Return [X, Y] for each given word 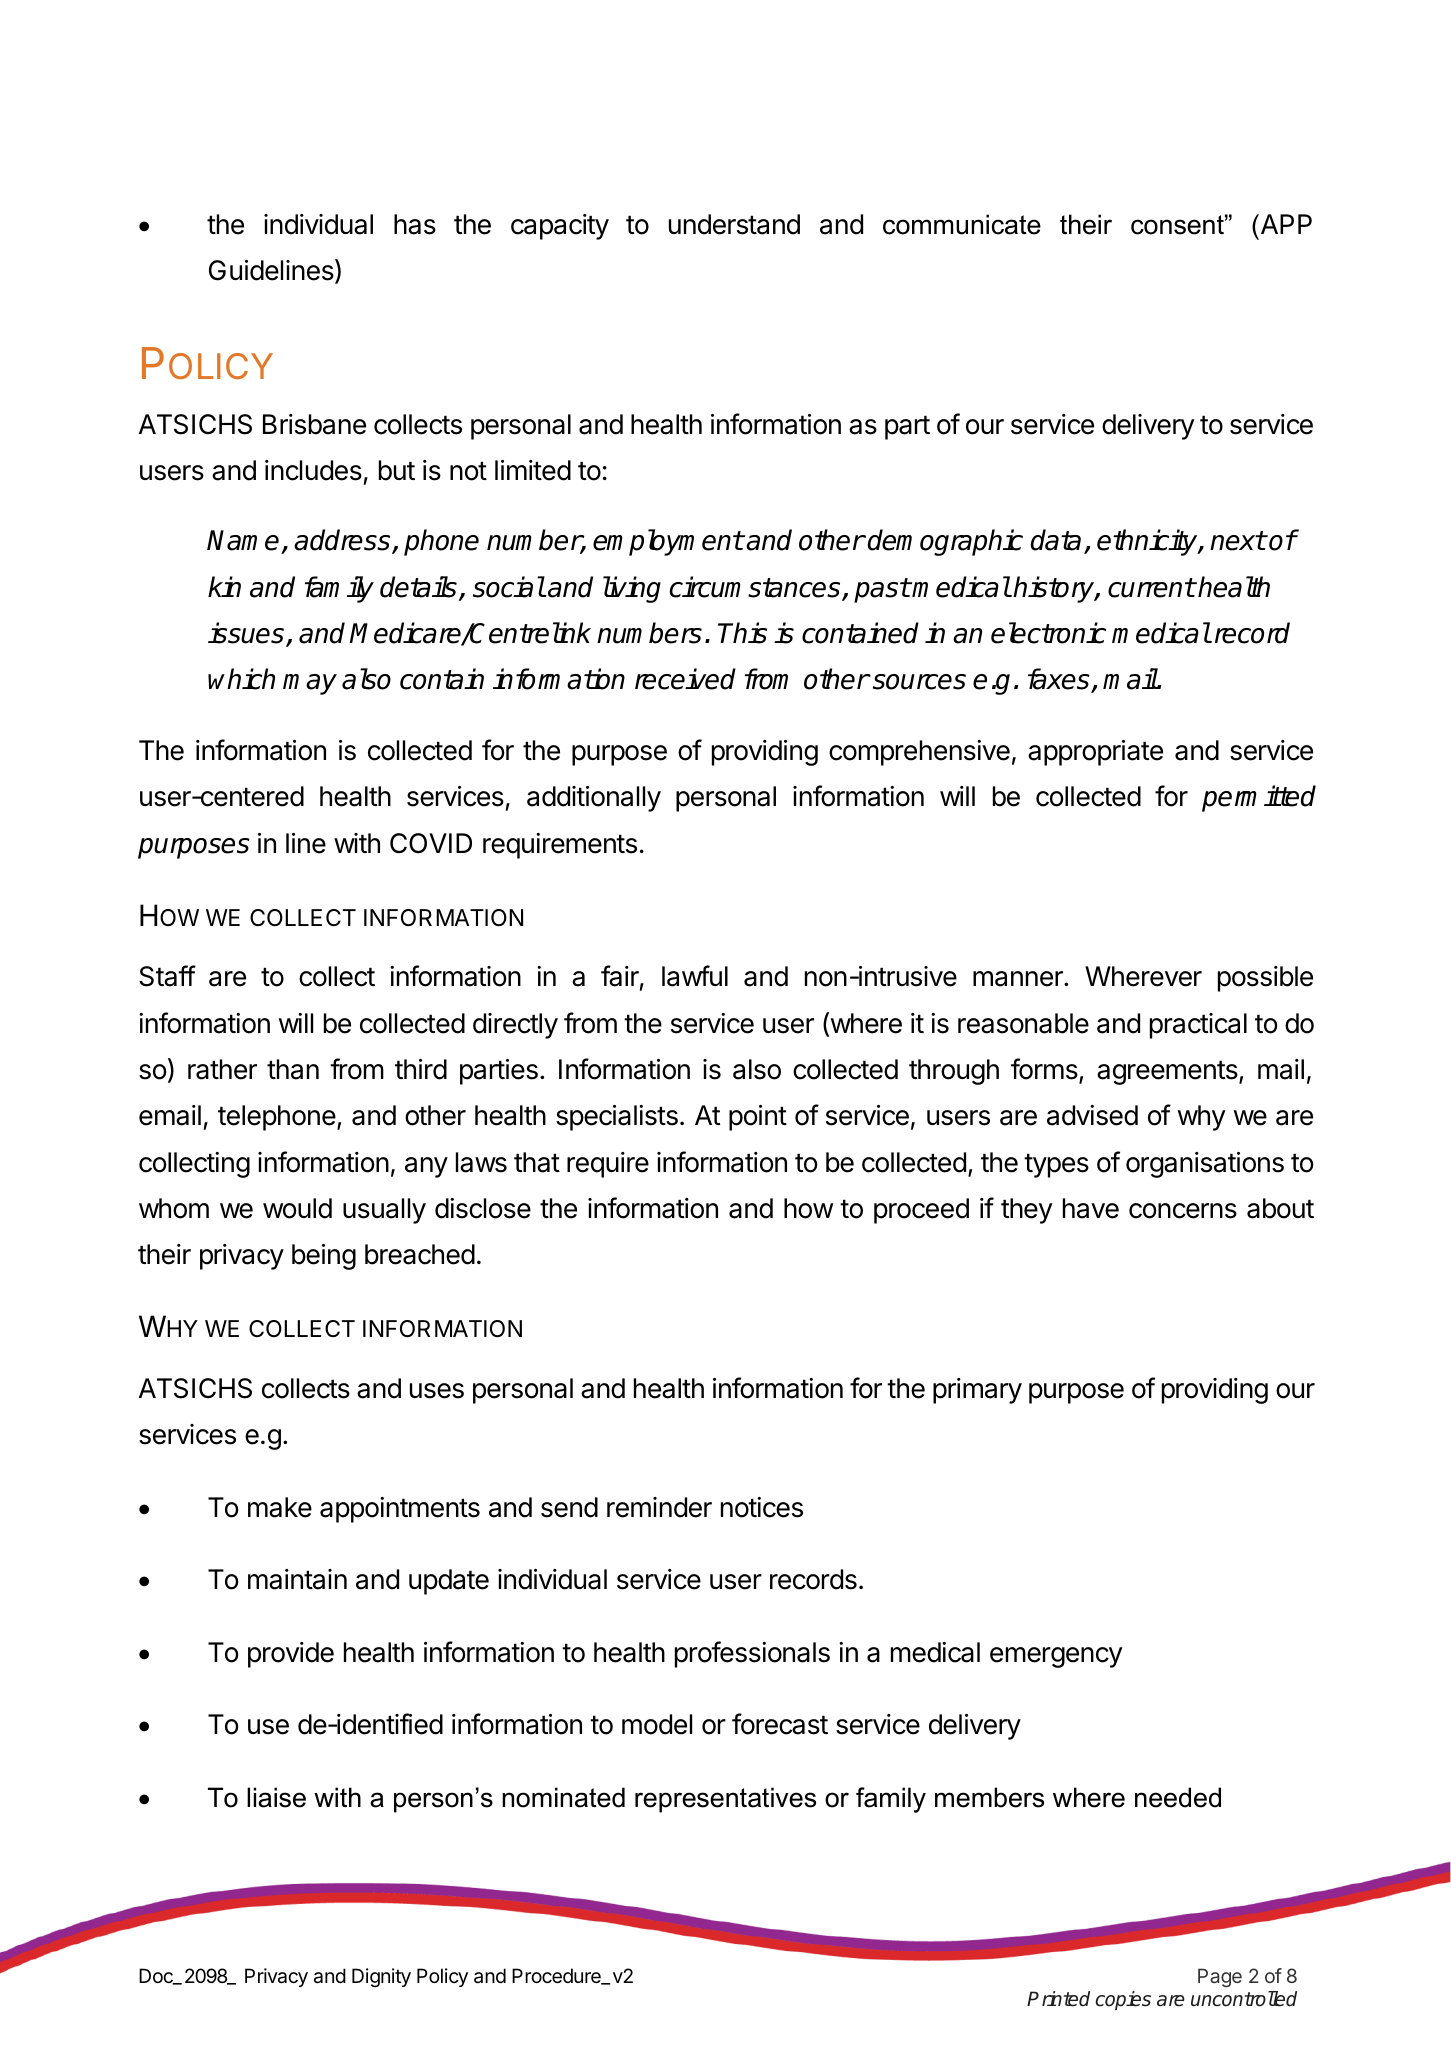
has [415, 224]
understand [734, 224]
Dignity [381, 1977]
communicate [962, 224]
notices [762, 1507]
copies [1123, 2000]
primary [977, 1391]
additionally [594, 799]
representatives [725, 1800]
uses [437, 1391]
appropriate [1095, 753]
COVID [431, 843]
